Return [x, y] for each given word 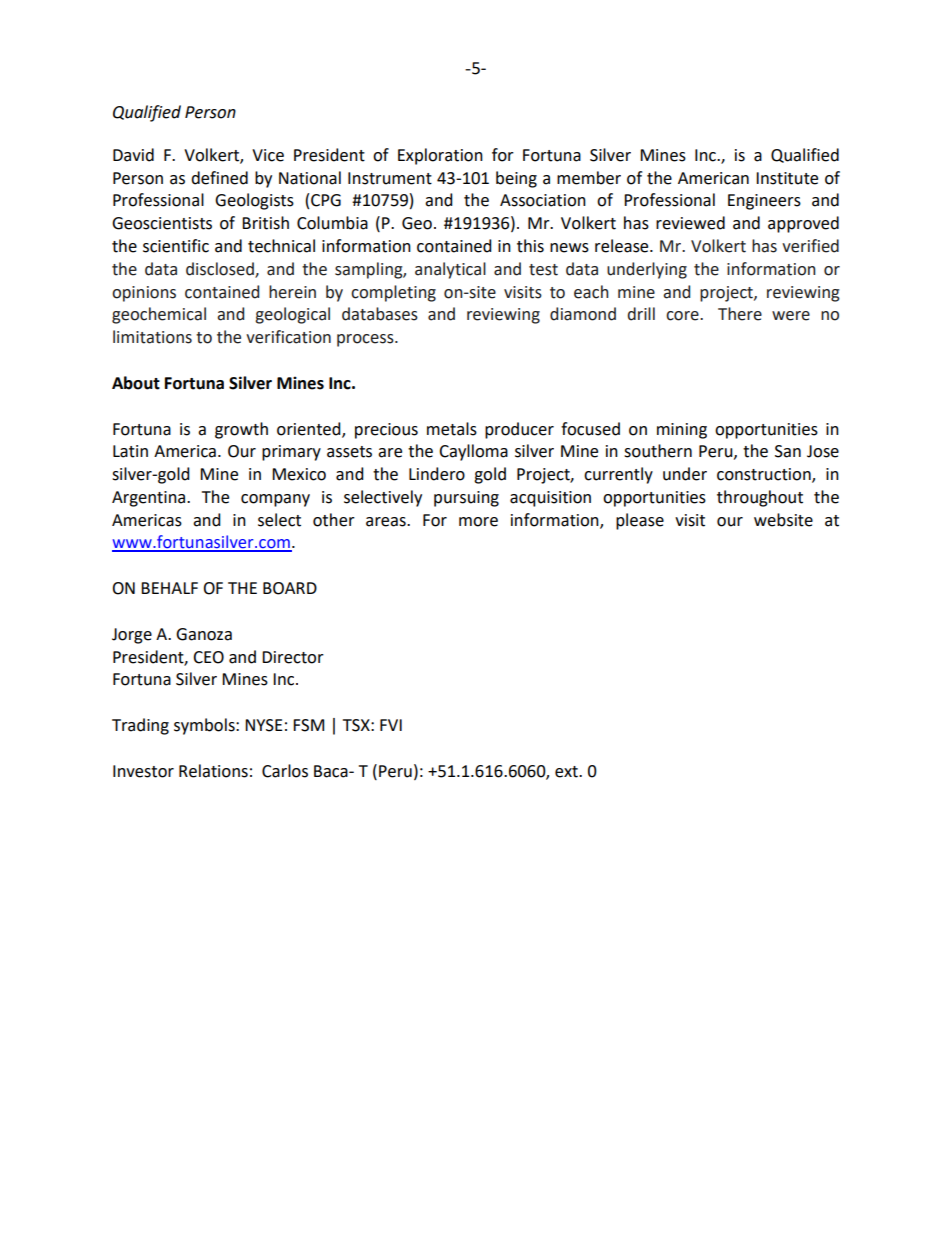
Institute [787, 178]
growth [241, 430]
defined [219, 178]
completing [393, 293]
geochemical [159, 315]
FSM [308, 725]
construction [765, 475]
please [640, 521]
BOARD [290, 588]
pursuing [466, 499]
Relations [213, 771]
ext [567, 772]
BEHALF [169, 588]
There [740, 314]
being [516, 179]
